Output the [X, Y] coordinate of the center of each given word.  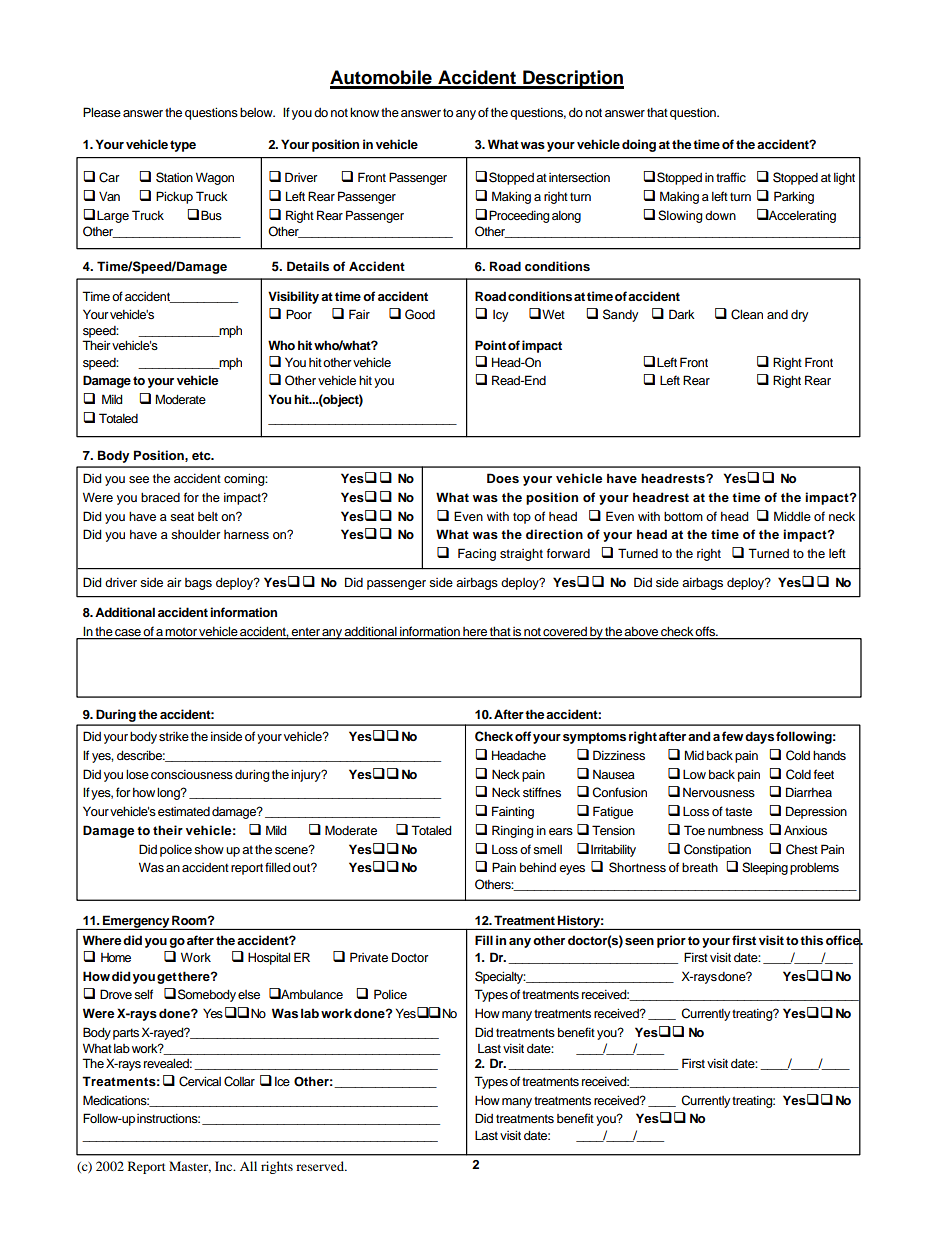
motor [181, 633]
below [257, 112]
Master [190, 1167]
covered [565, 633]
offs [706, 632]
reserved [321, 1166]
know [364, 112]
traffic [731, 177]
